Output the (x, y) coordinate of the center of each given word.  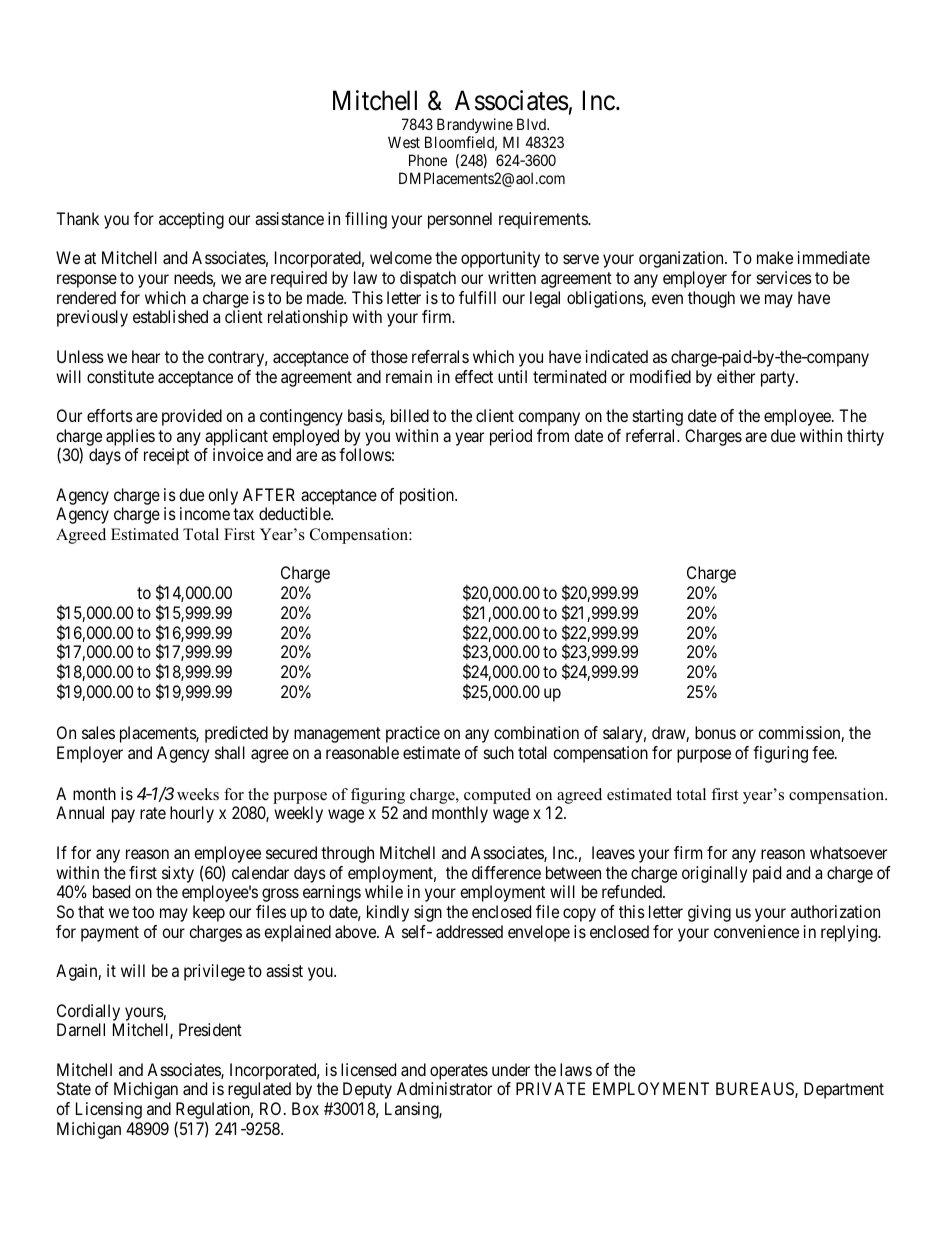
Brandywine (474, 127)
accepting (191, 220)
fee (824, 752)
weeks (198, 794)
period (511, 437)
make (775, 257)
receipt (166, 456)
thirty (865, 437)
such (499, 752)
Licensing (109, 1110)
